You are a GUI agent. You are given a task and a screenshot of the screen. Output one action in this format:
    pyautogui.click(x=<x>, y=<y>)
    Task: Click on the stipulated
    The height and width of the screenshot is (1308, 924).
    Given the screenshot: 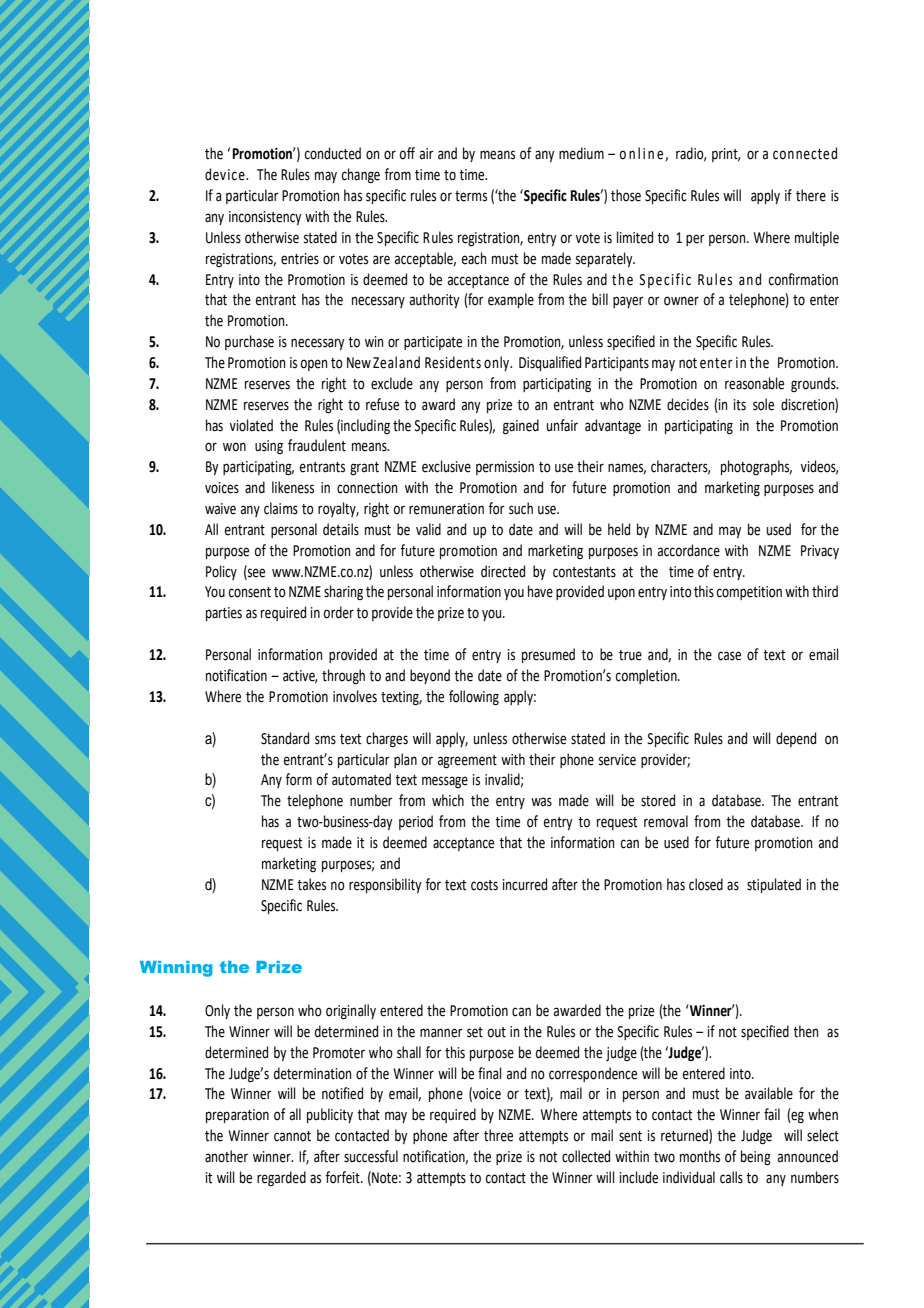 What is the action you would take?
    pyautogui.click(x=774, y=885)
